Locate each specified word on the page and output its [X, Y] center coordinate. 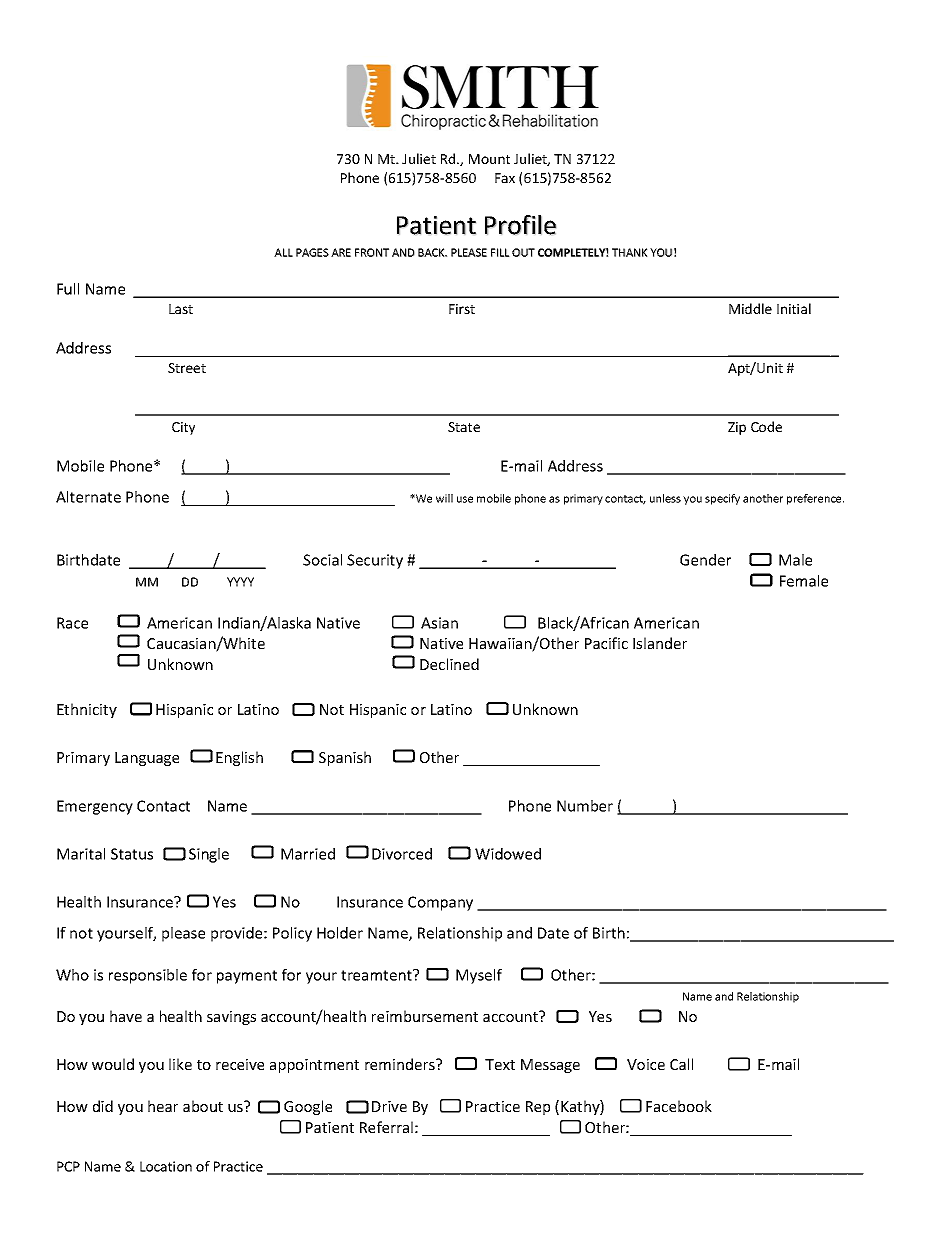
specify [722, 499]
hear [163, 1106]
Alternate [88, 497]
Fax [505, 178]
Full [68, 289]
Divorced [402, 854]
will [444, 498]
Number [585, 806]
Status [132, 854]
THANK [629, 252]
